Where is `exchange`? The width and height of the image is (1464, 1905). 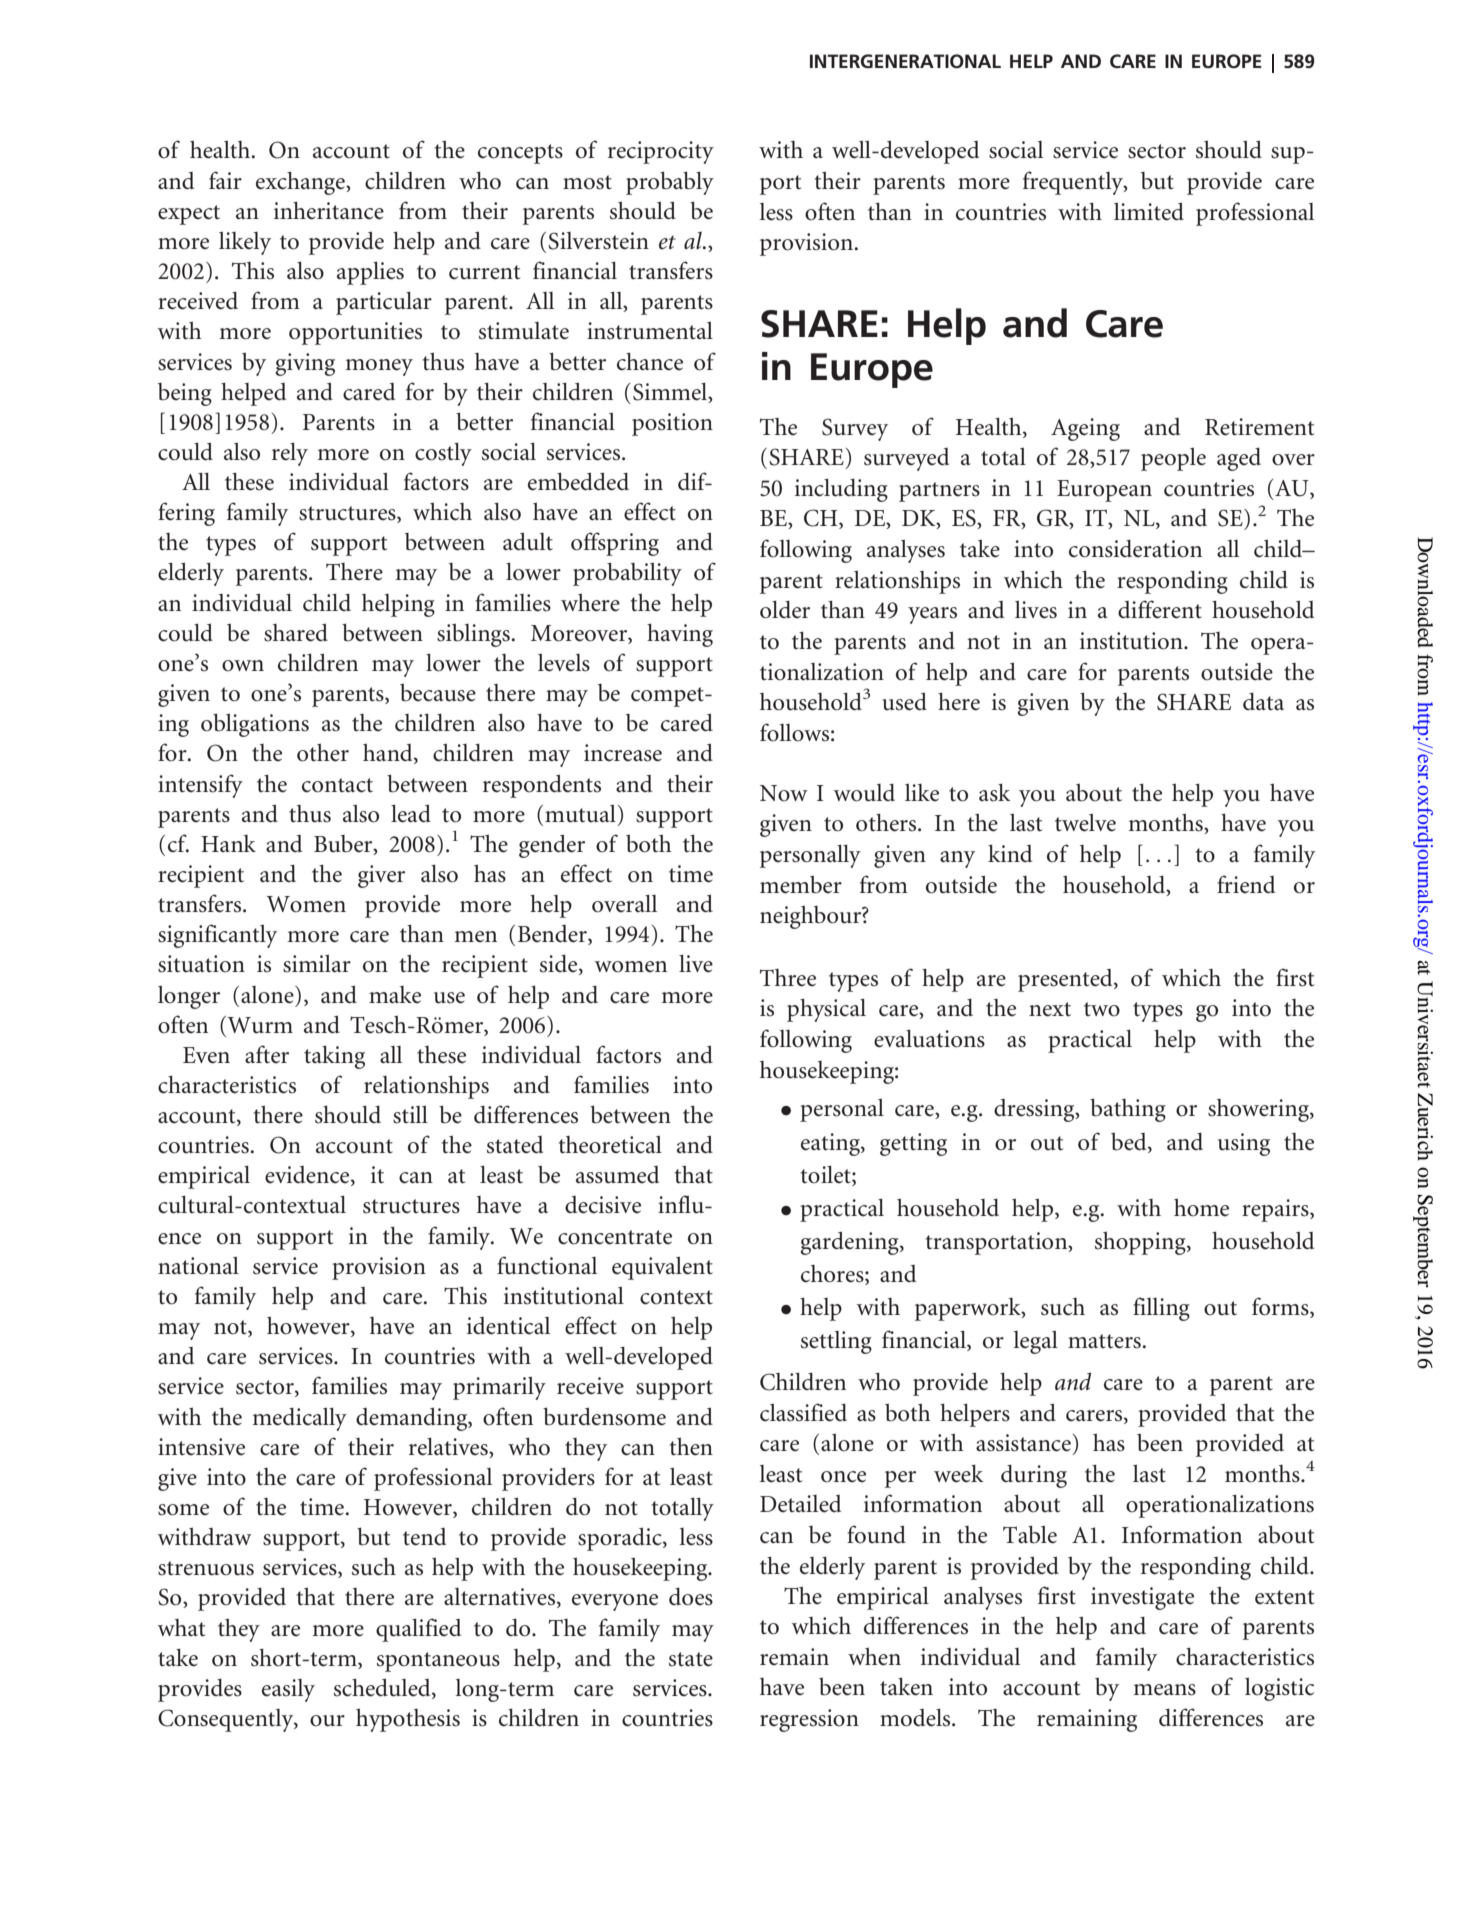 exchange is located at coordinates (301, 183).
